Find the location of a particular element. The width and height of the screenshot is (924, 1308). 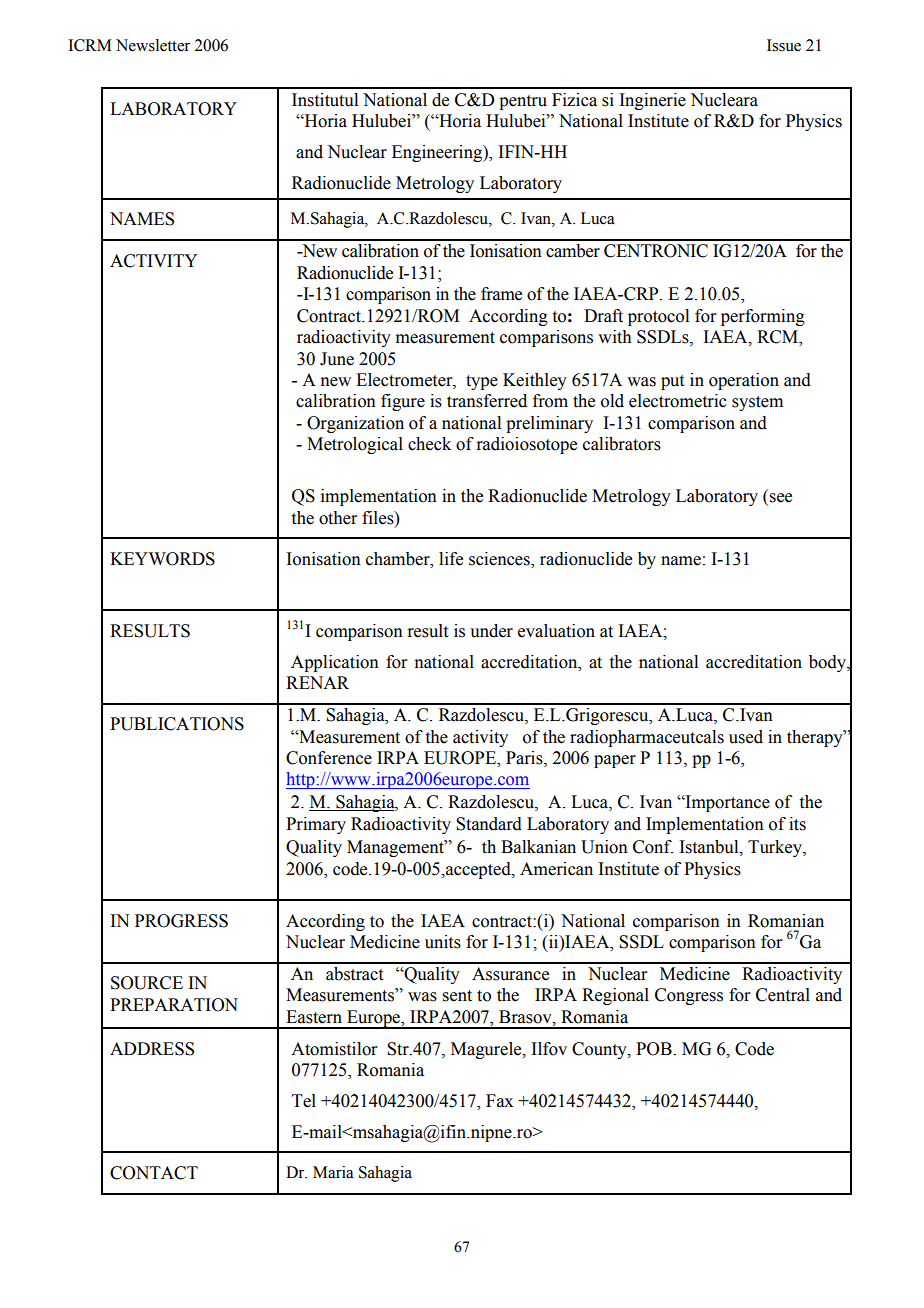

Fax is located at coordinates (499, 1101).
